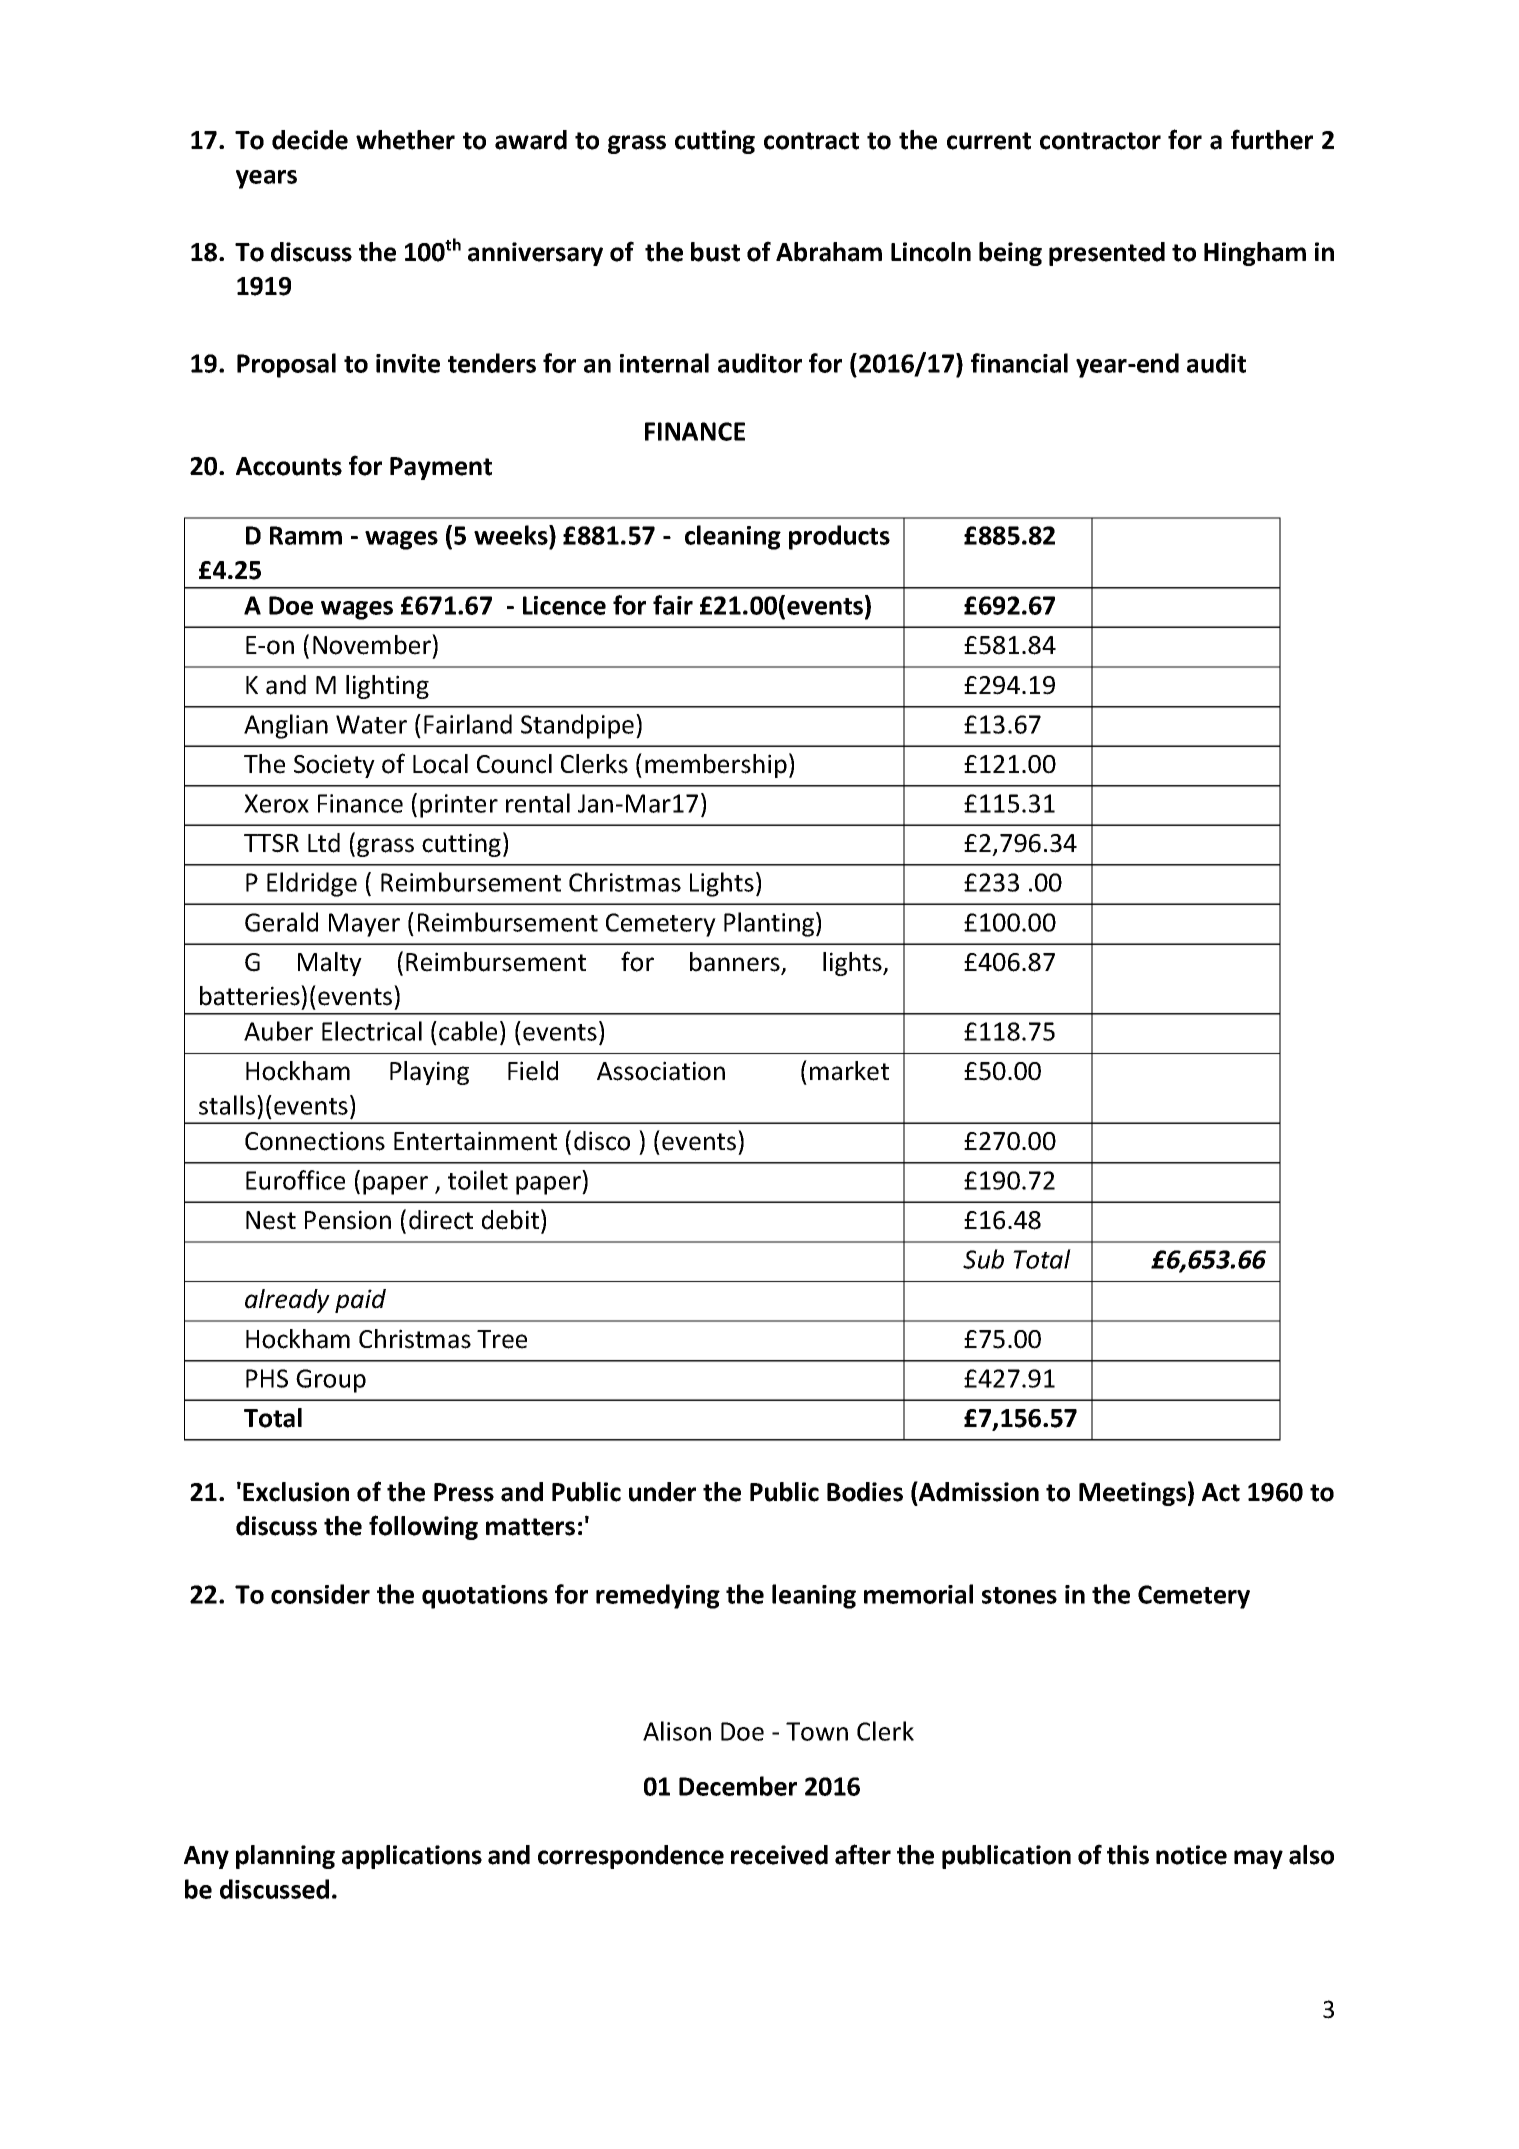 This document has height=2149, width=1519. Describe the element at coordinates (738, 1786) in the document. I see `December` at that location.
